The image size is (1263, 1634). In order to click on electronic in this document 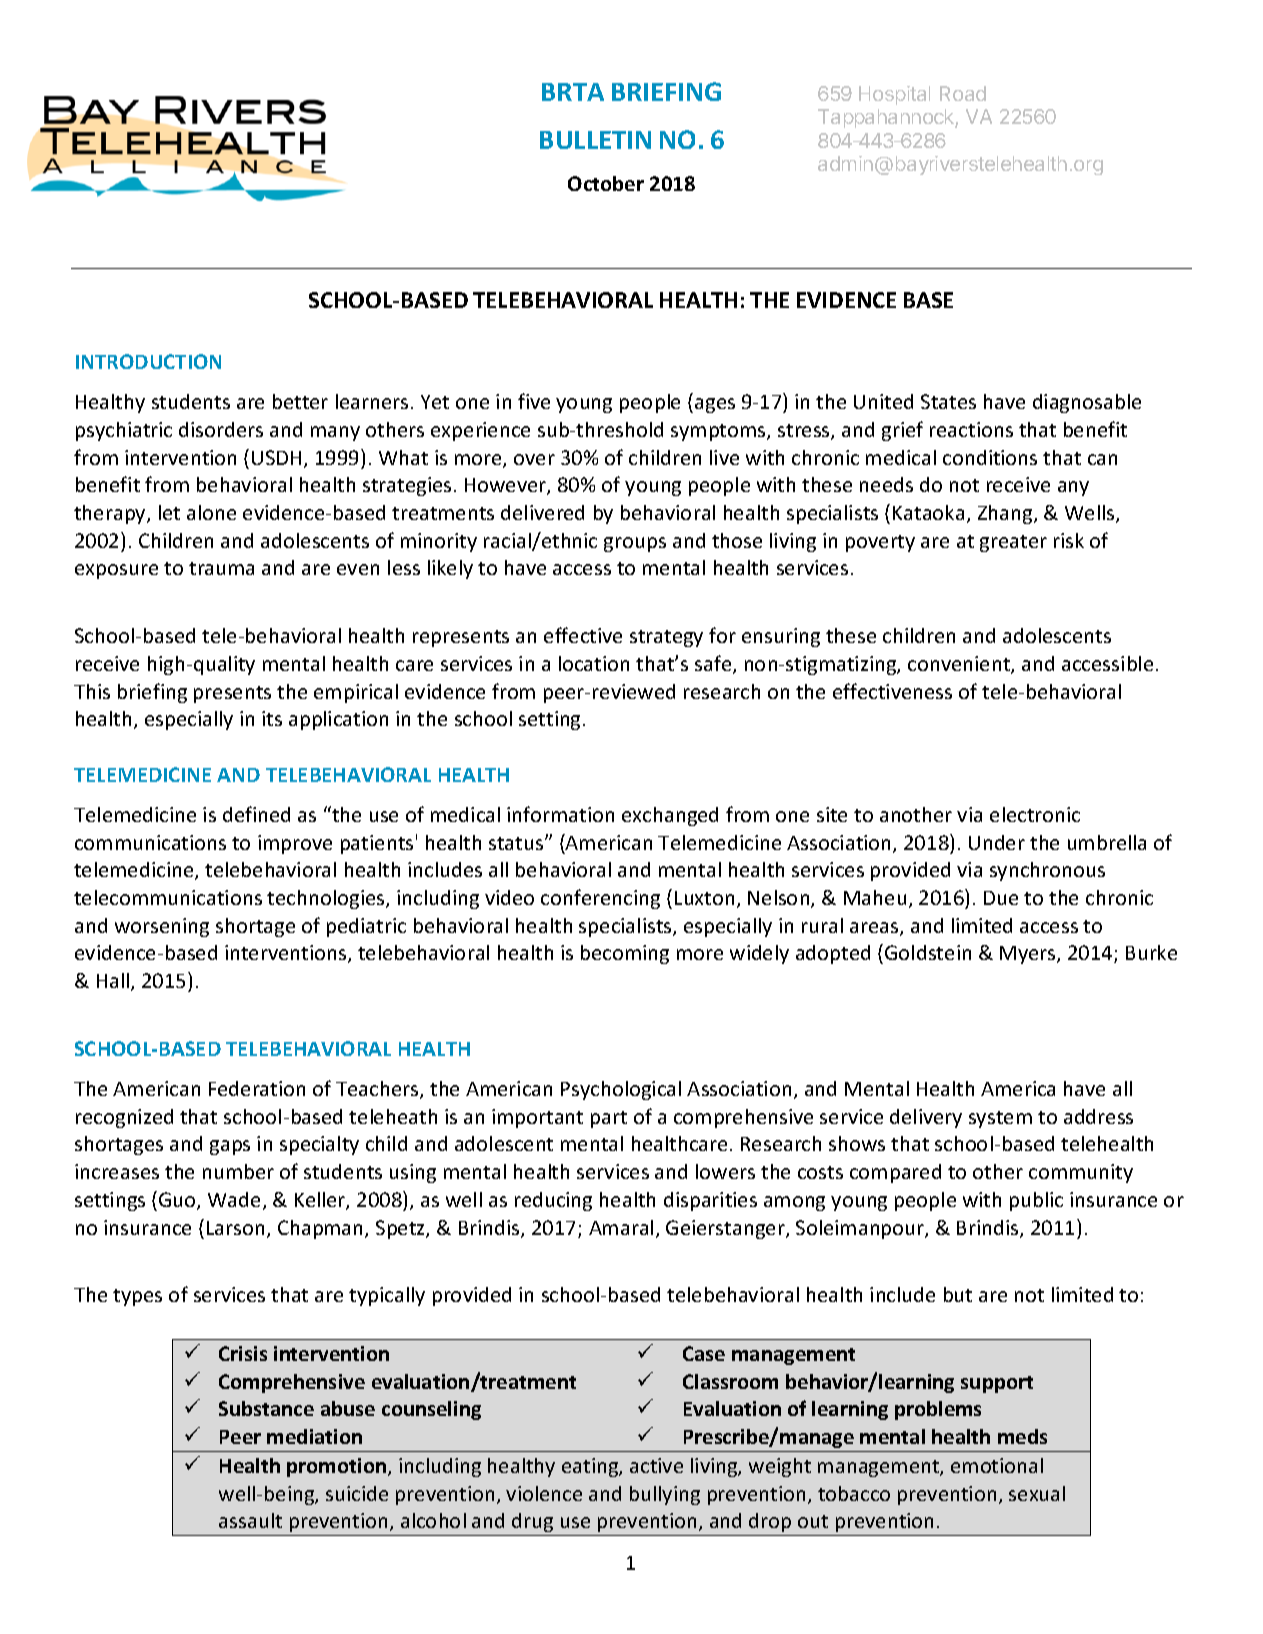, I will do `click(1035, 814)`.
